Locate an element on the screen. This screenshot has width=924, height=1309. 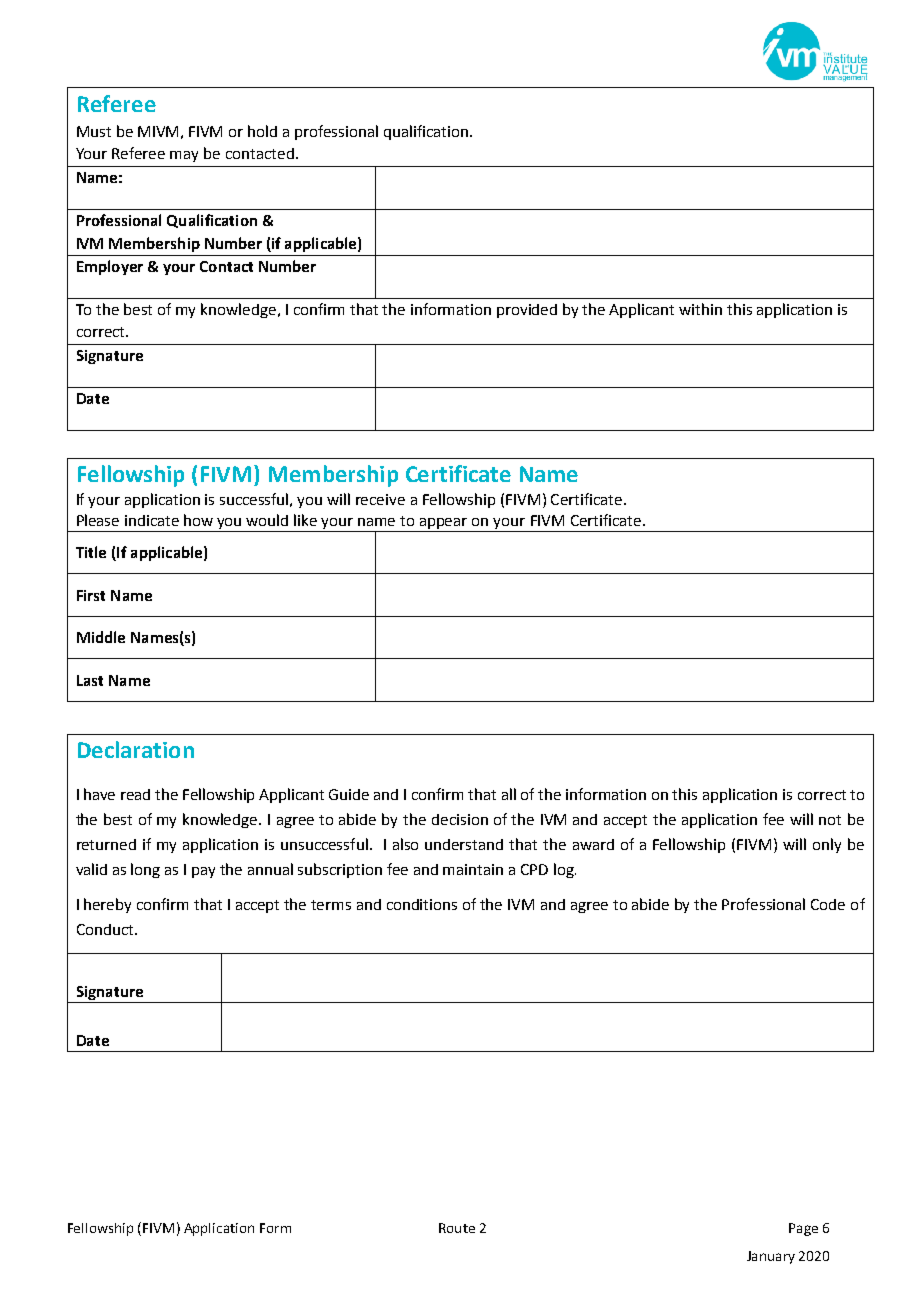
January is located at coordinates (771, 1257).
